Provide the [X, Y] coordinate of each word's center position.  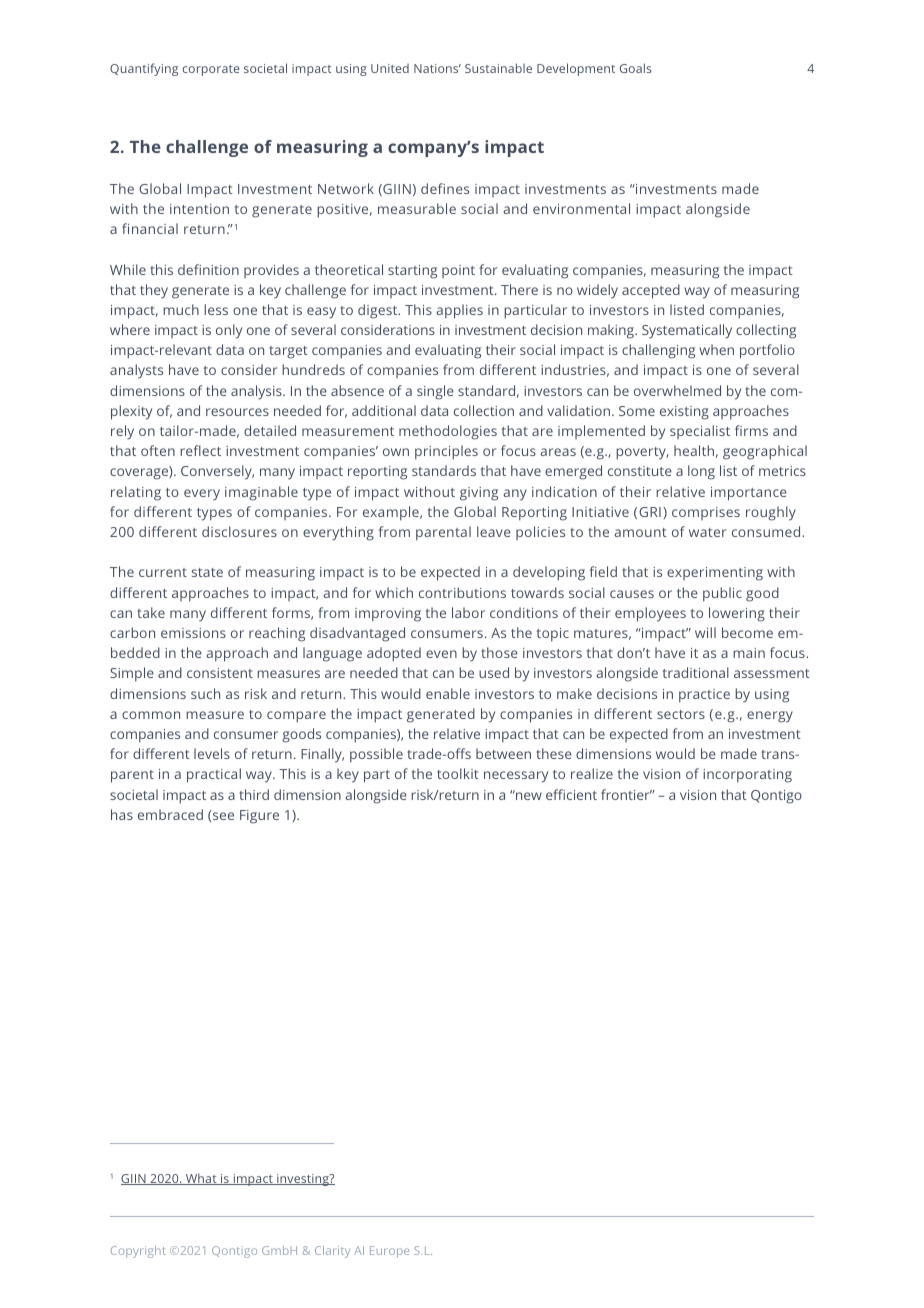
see [223, 816]
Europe [389, 1252]
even [441, 654]
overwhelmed [677, 390]
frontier [626, 794]
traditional [696, 672]
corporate [211, 70]
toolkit [458, 773]
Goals [636, 68]
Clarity [332, 1252]
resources [237, 412]
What [201, 1179]
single [435, 392]
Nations [437, 68]
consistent [220, 673]
